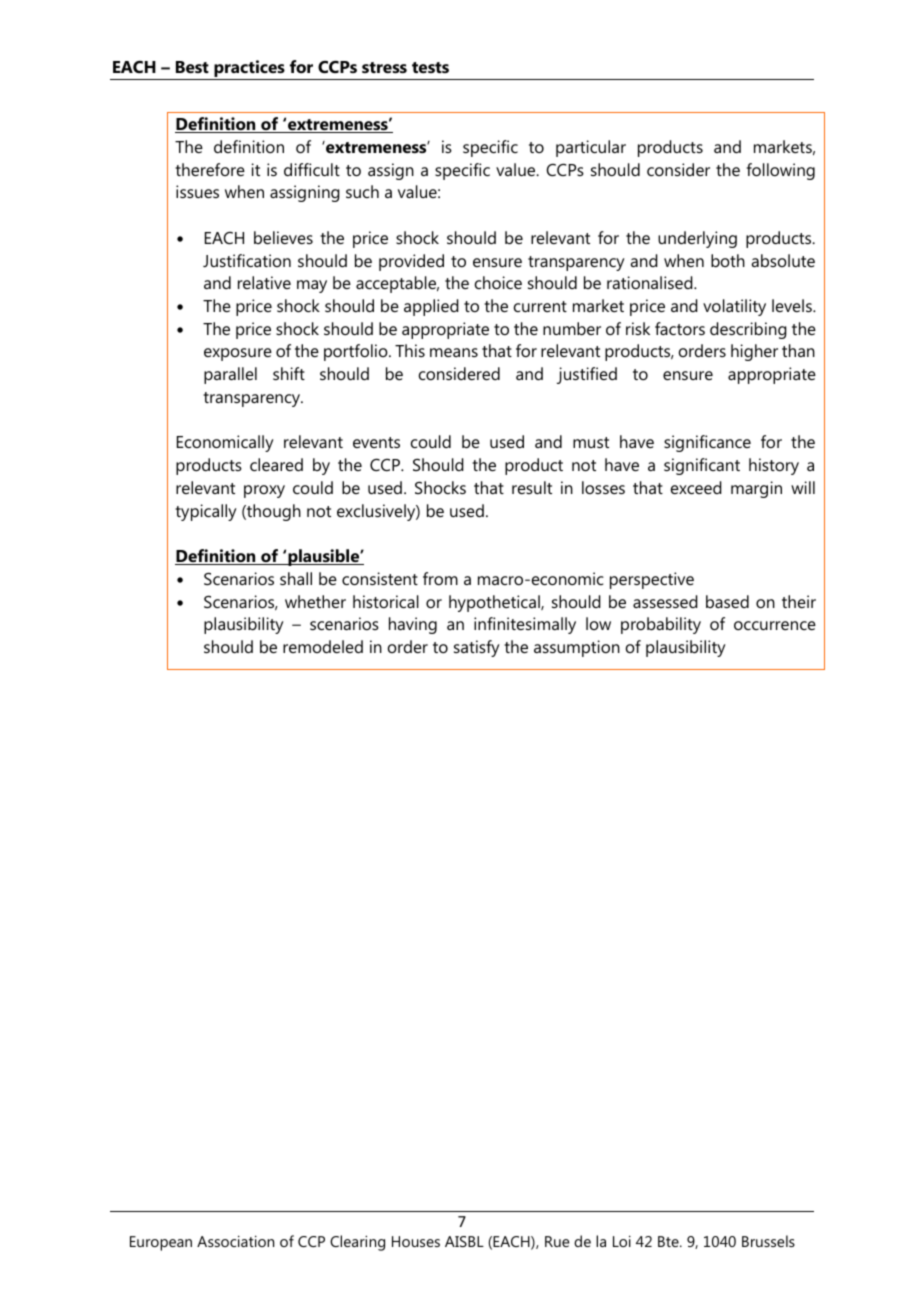  What do you see at coordinates (230, 375) in the screenshot?
I see `parallel` at bounding box center [230, 375].
